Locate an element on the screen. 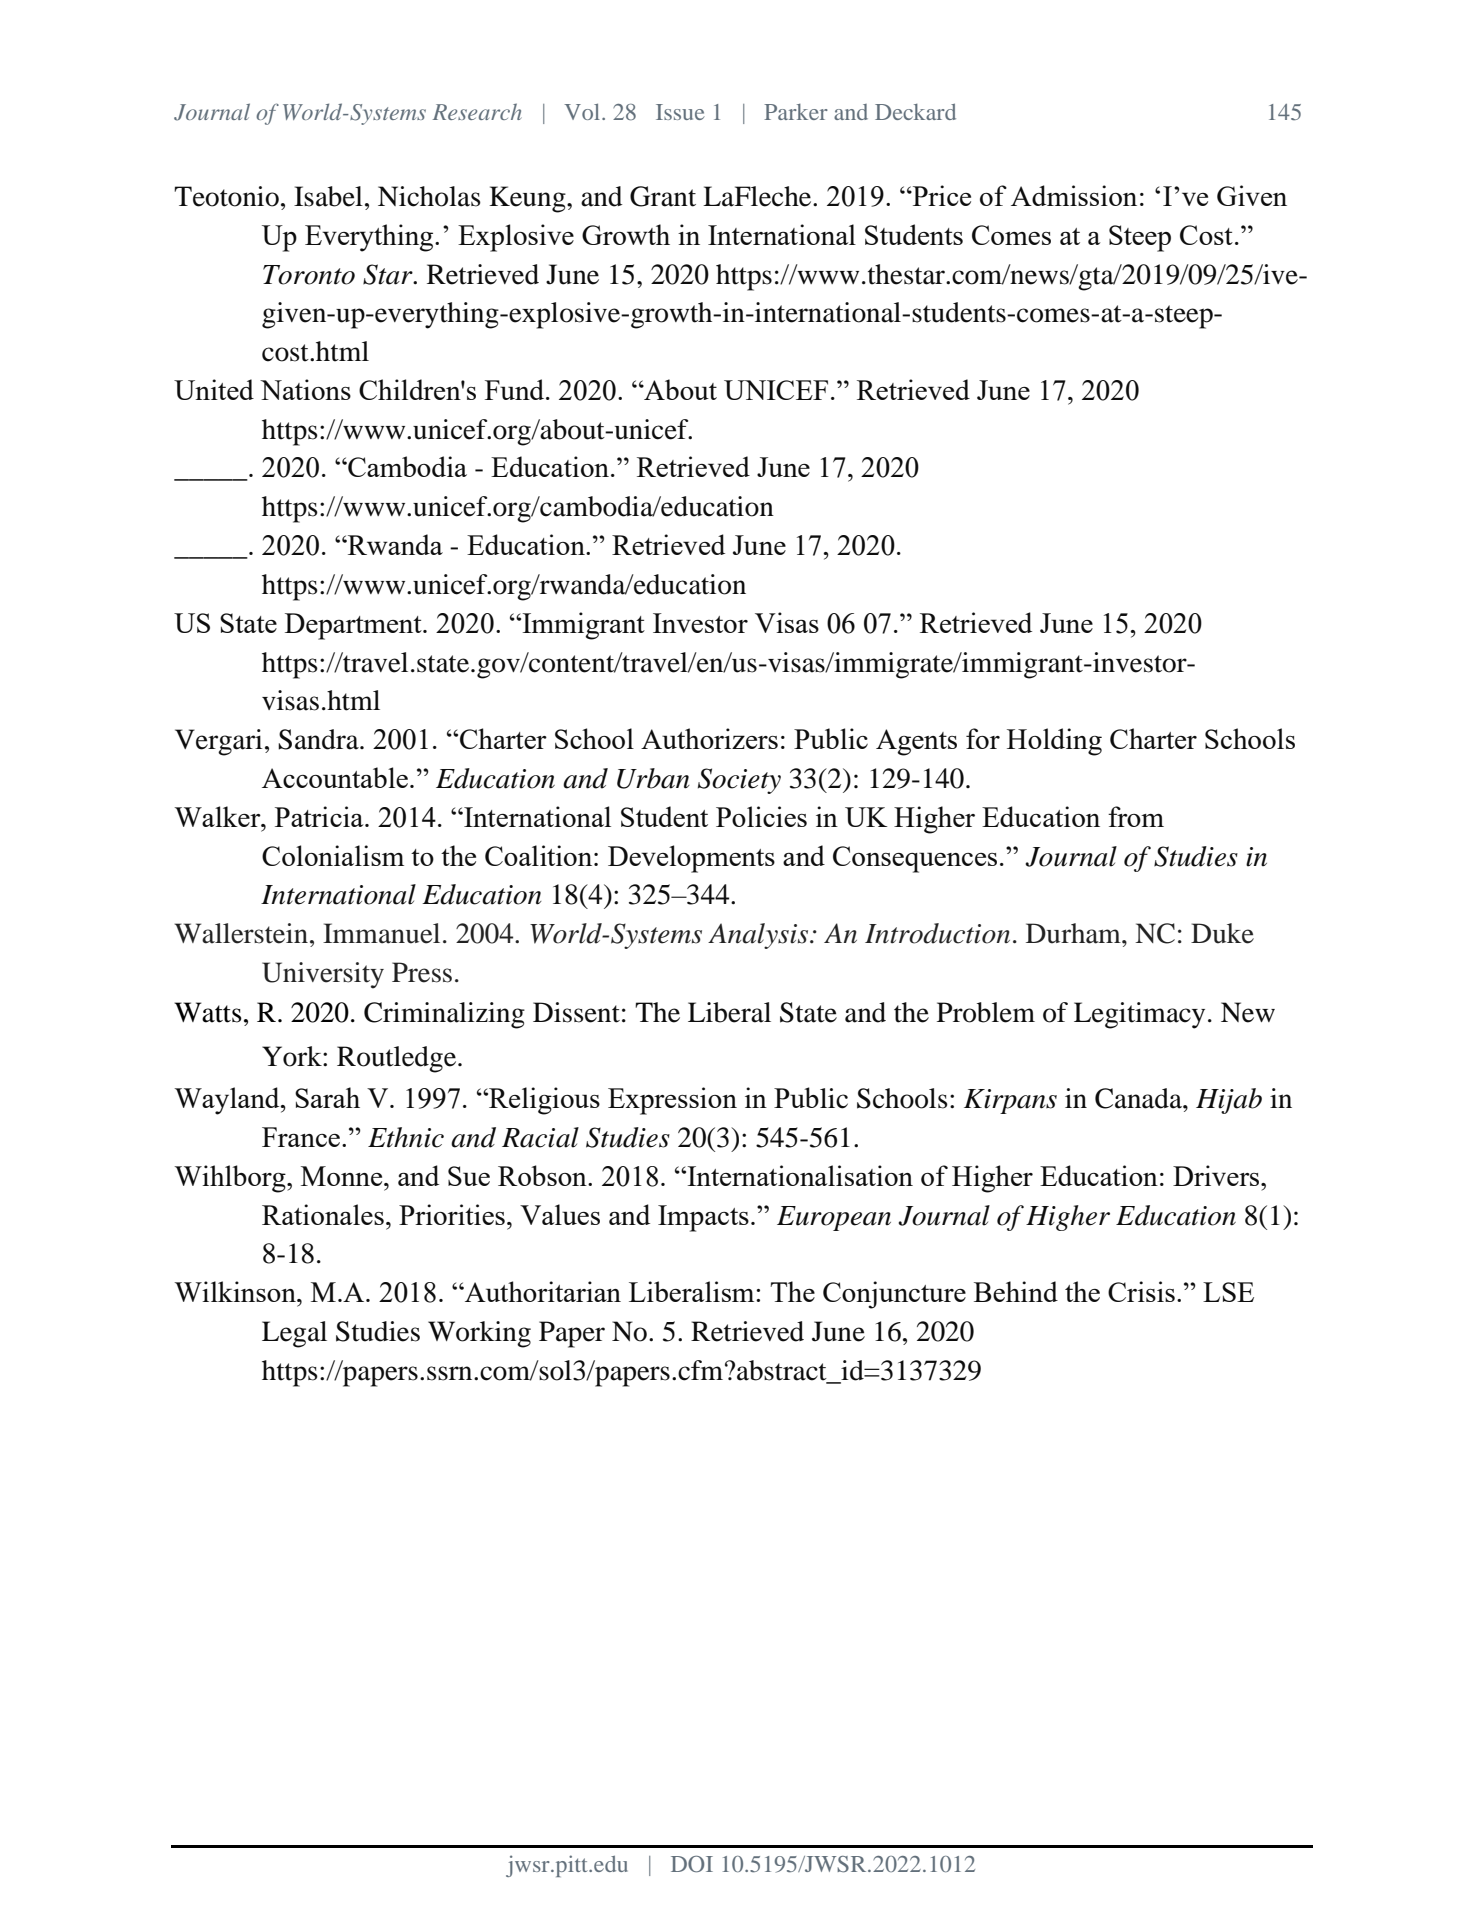 The image size is (1484, 1921). Crisis is located at coordinates (1141, 1291).
